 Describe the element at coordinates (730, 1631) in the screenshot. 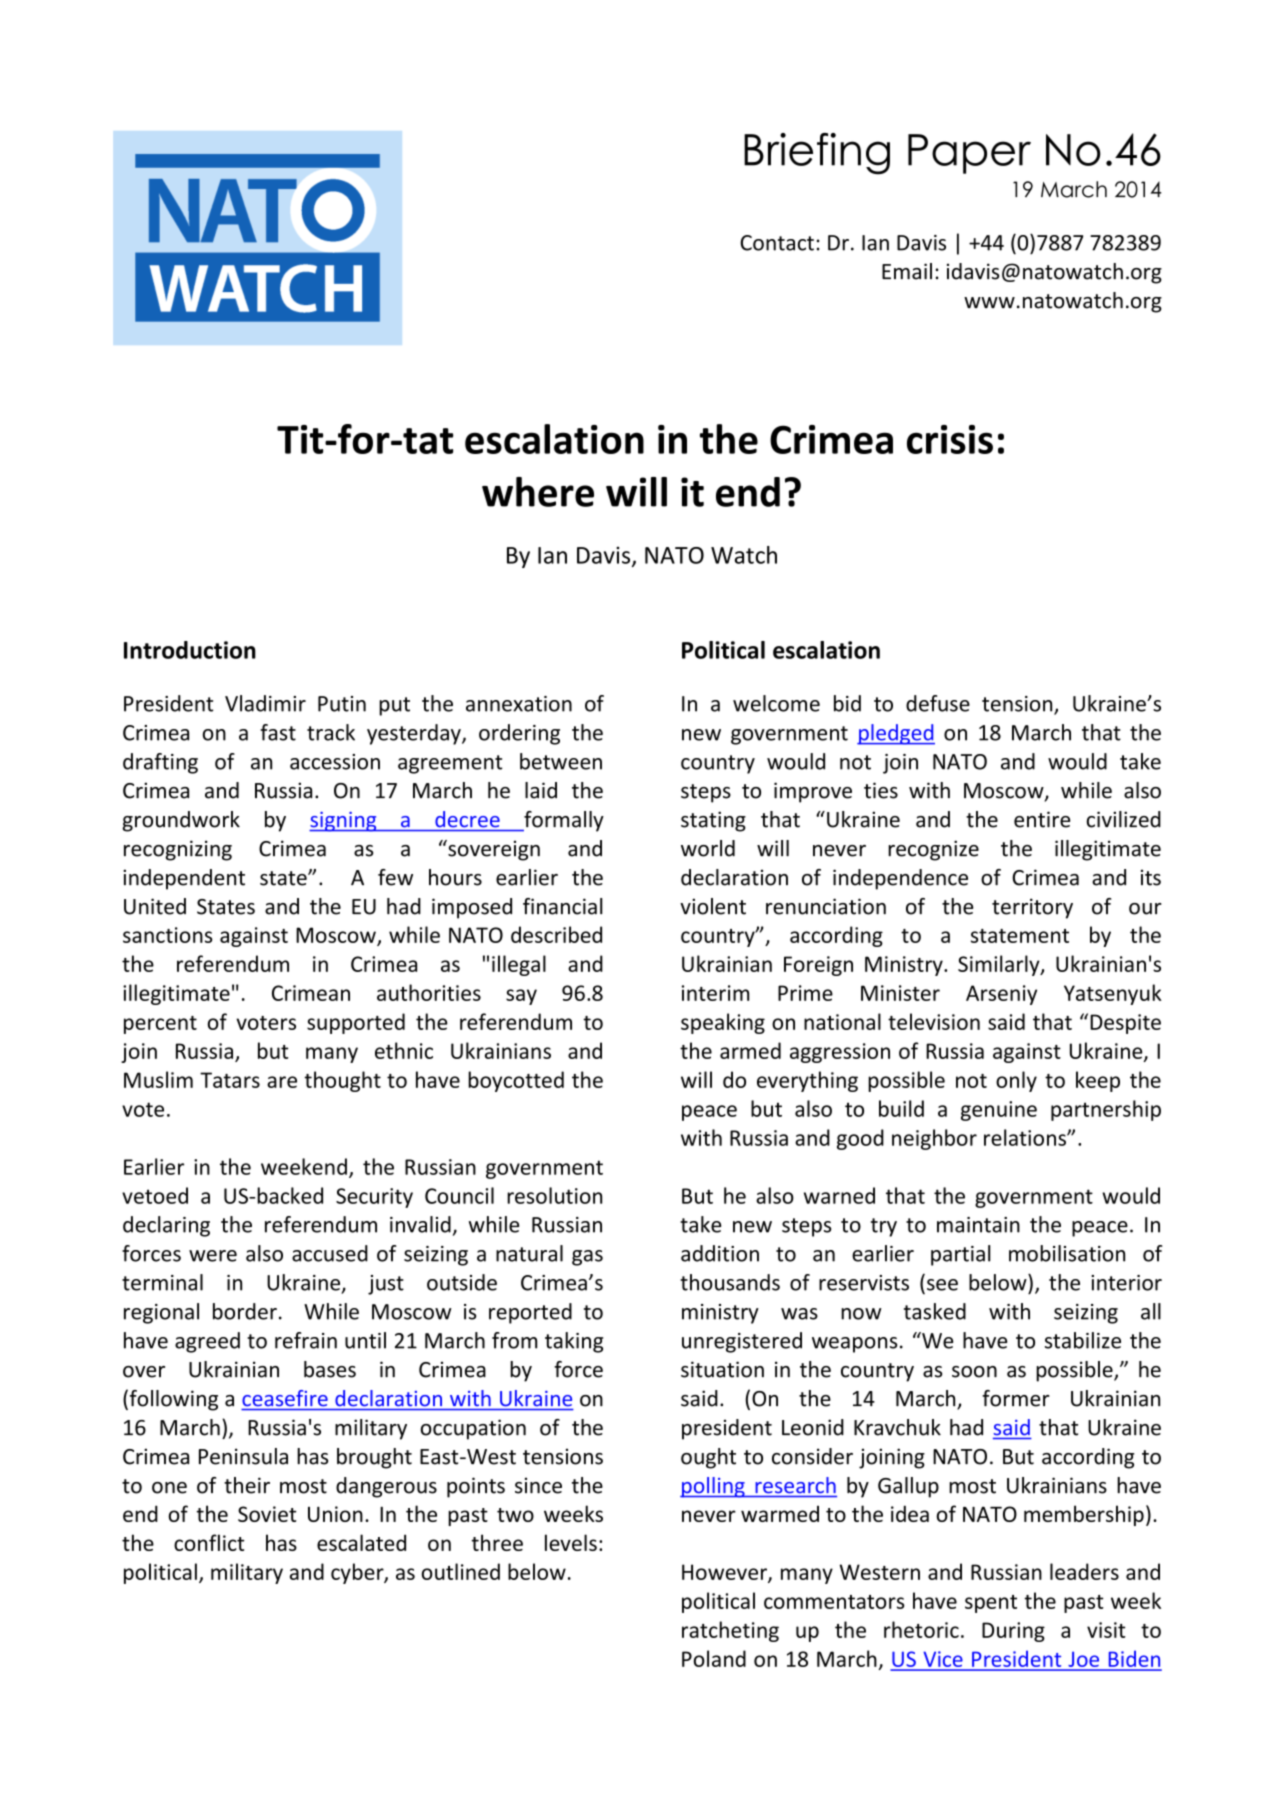

I see `ratcheting` at that location.
